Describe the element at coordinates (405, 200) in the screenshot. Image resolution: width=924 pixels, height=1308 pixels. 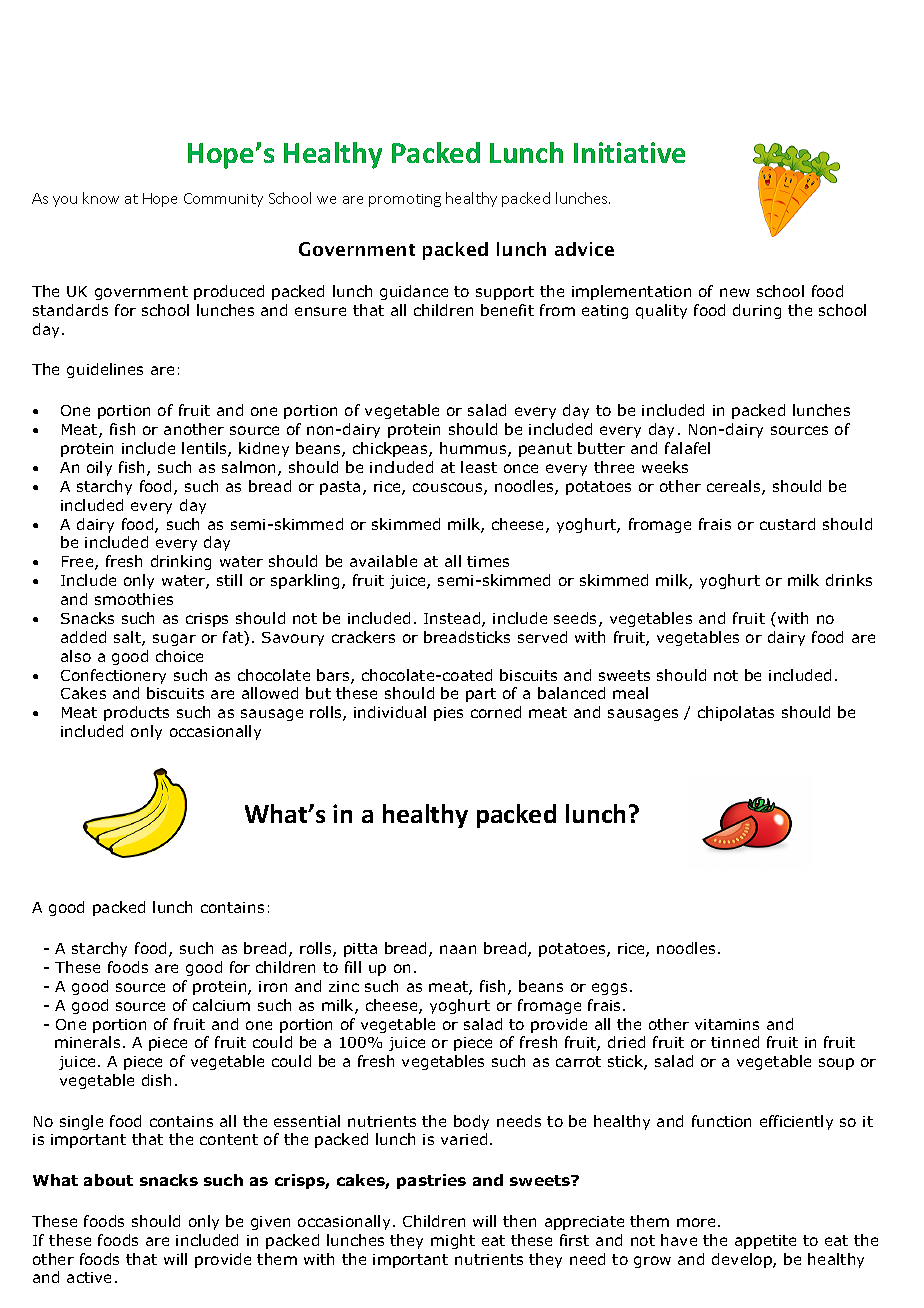
I see `promoting` at that location.
